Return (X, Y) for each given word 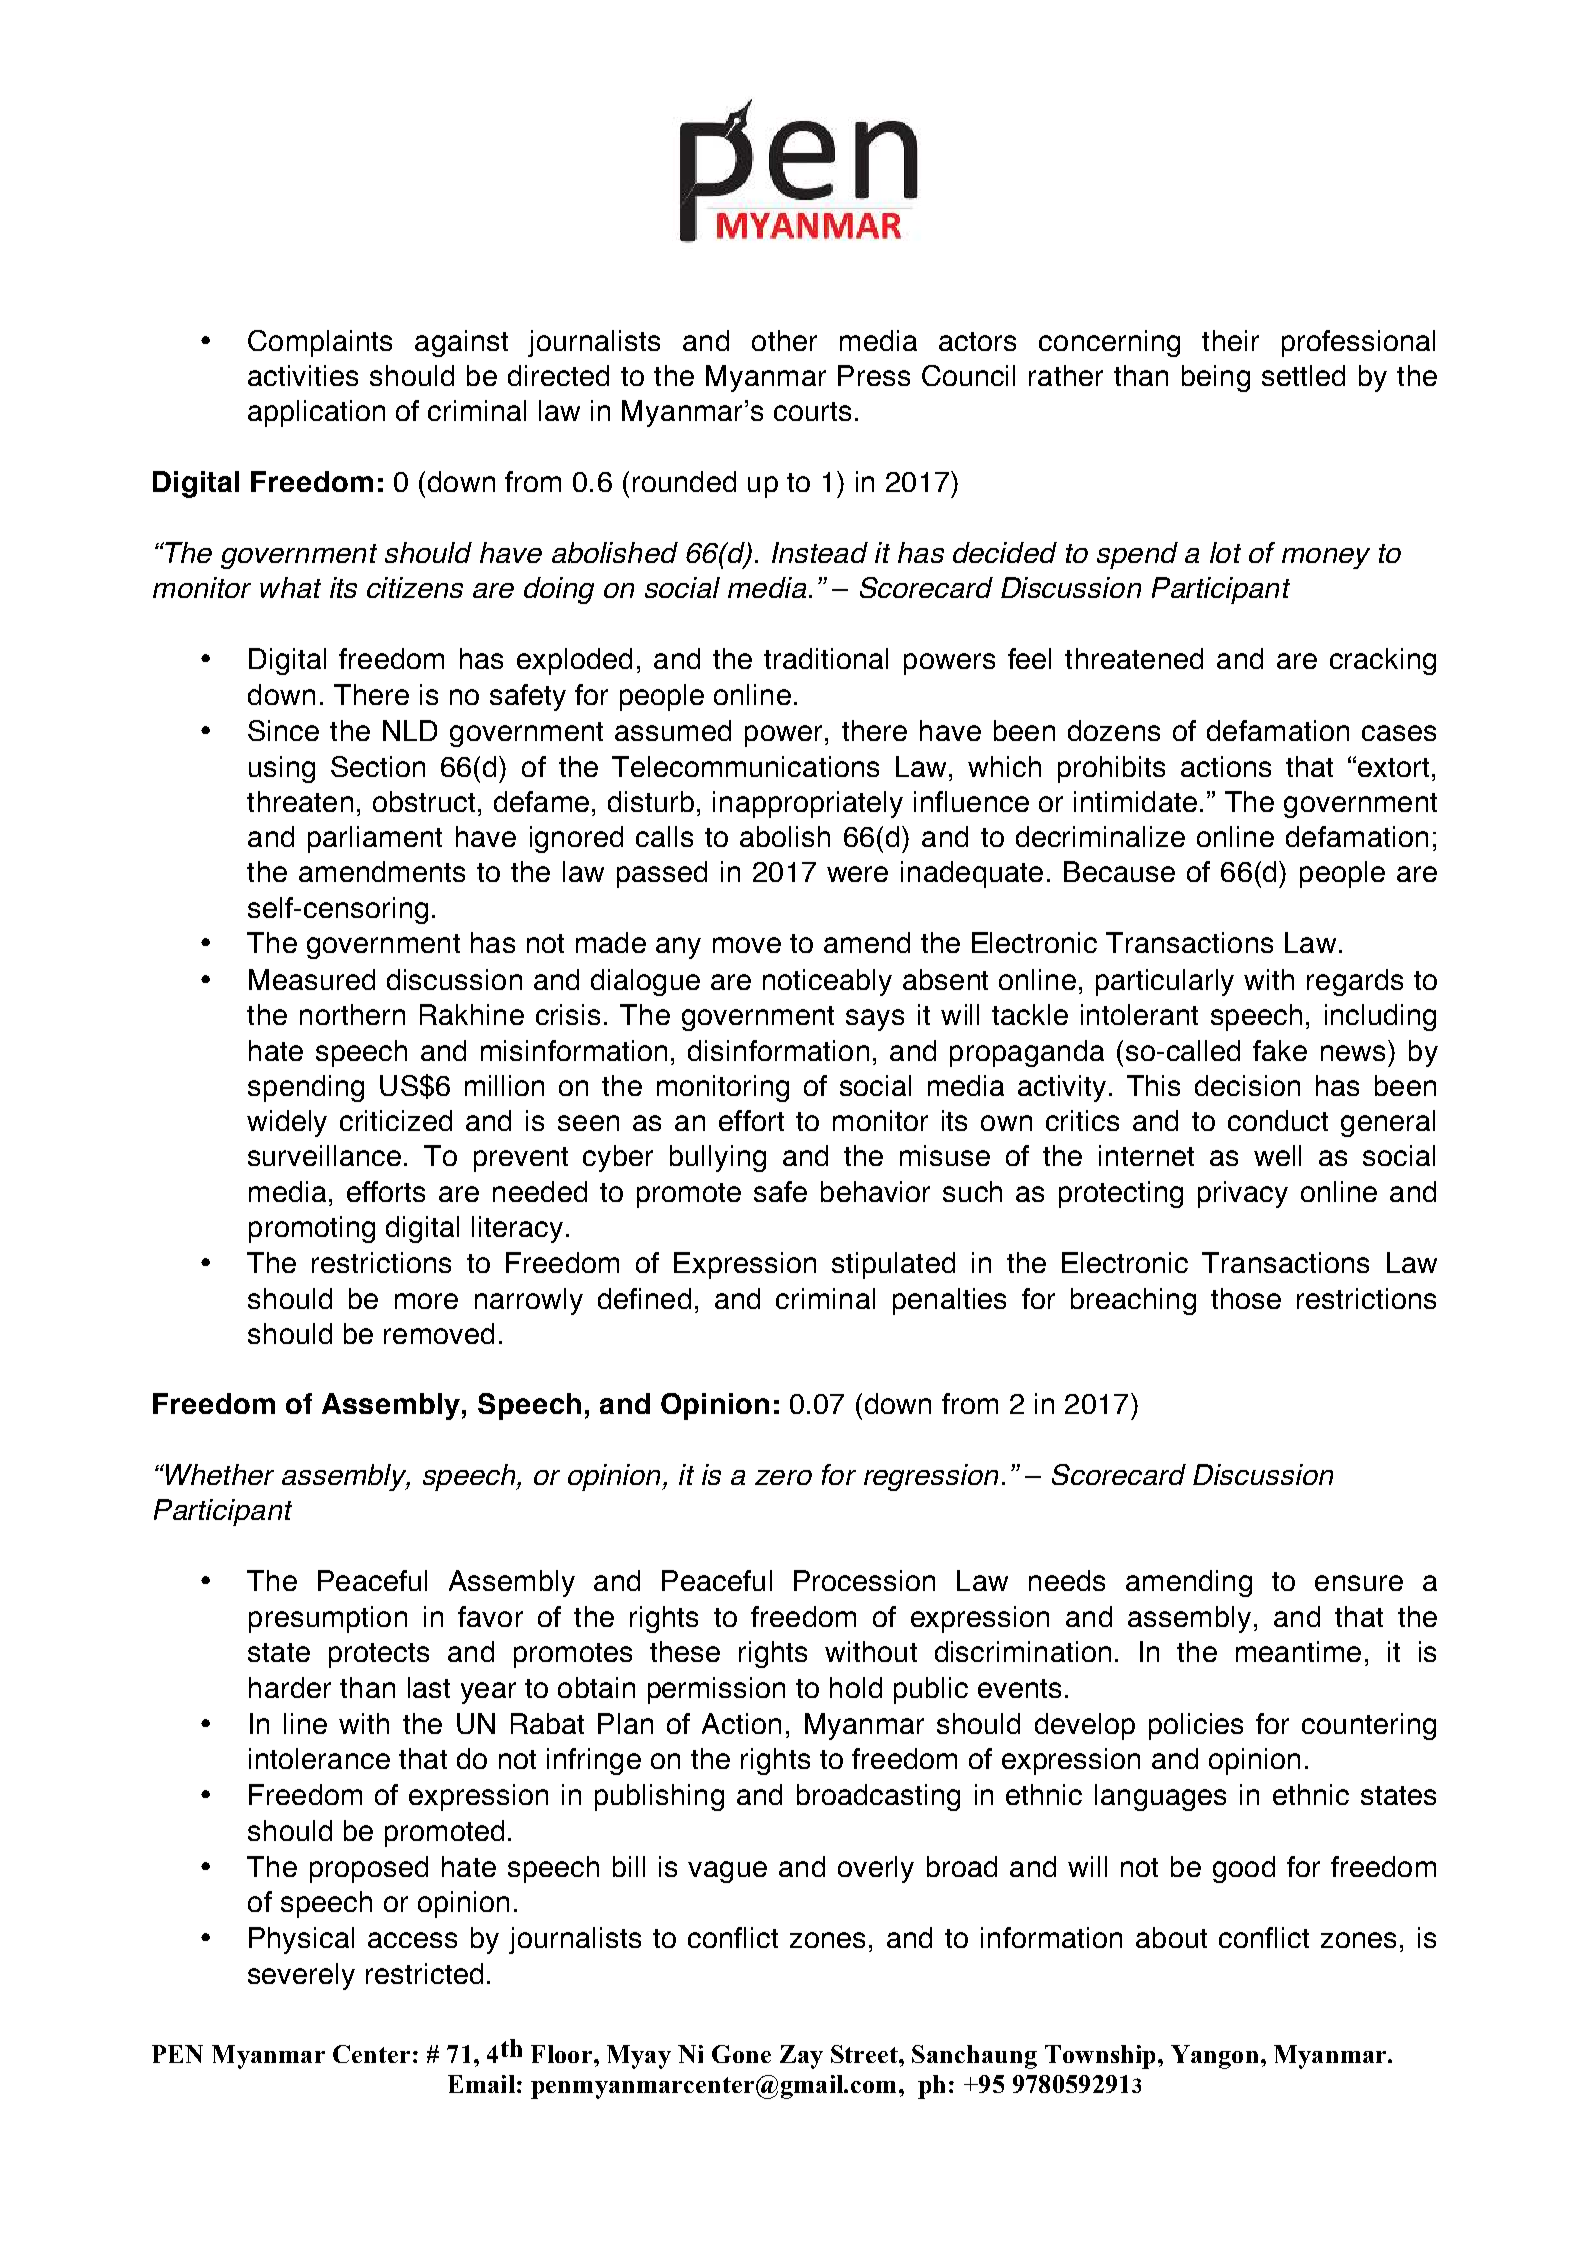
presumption (328, 1619)
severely (301, 1976)
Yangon (1214, 2057)
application (316, 413)
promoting (312, 1229)
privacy (1243, 1194)
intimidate (1135, 801)
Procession (864, 1580)
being (1216, 378)
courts (812, 411)
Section (378, 766)
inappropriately (808, 804)
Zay (801, 2057)
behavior (875, 1191)
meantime (1298, 1651)
